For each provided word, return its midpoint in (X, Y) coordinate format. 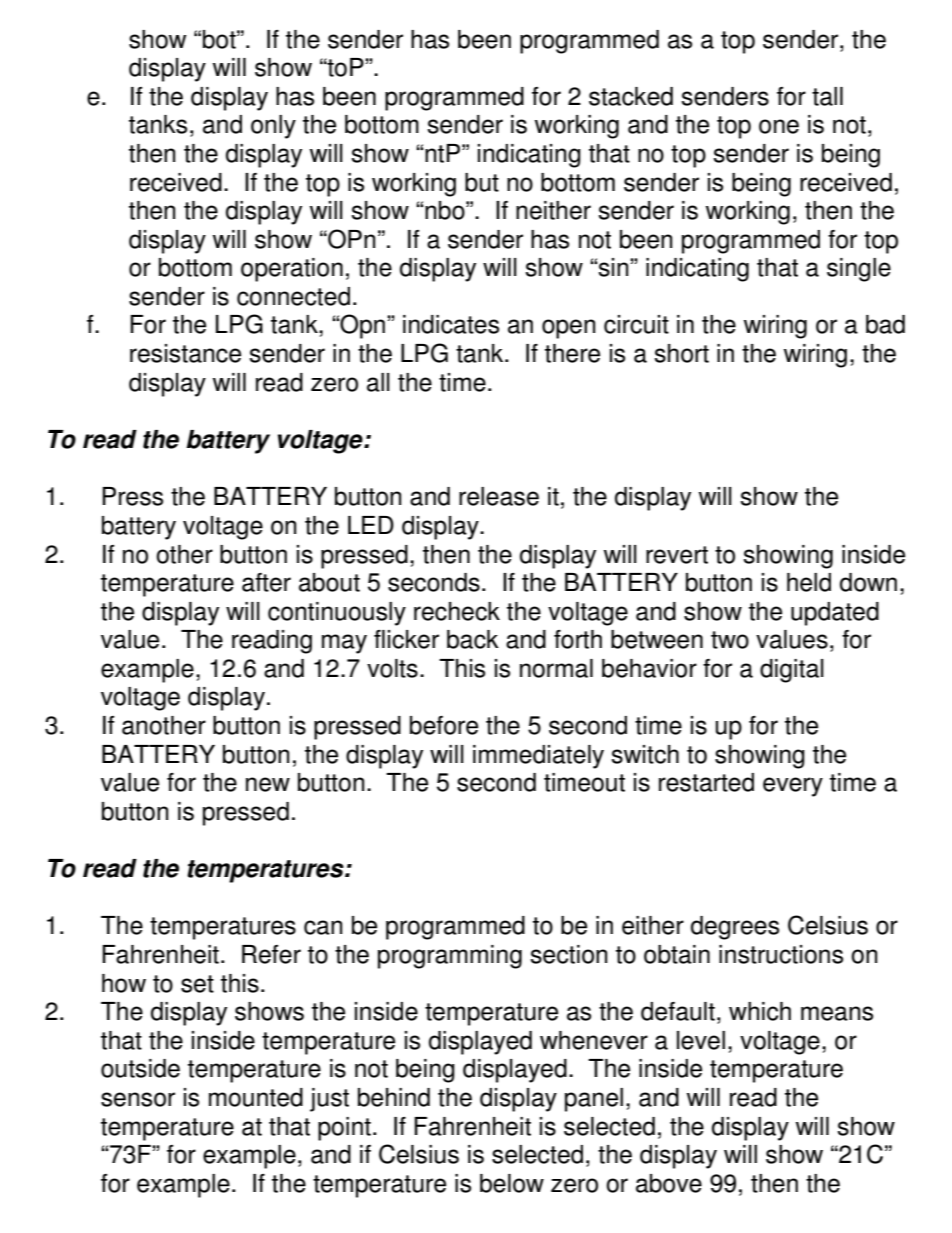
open (568, 329)
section (568, 954)
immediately (538, 757)
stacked (631, 96)
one (779, 126)
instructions (781, 954)
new (268, 784)
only (273, 127)
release (499, 496)
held (809, 582)
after (266, 582)
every (793, 787)
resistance (185, 353)
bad (885, 324)
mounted (256, 1097)
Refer (271, 954)
